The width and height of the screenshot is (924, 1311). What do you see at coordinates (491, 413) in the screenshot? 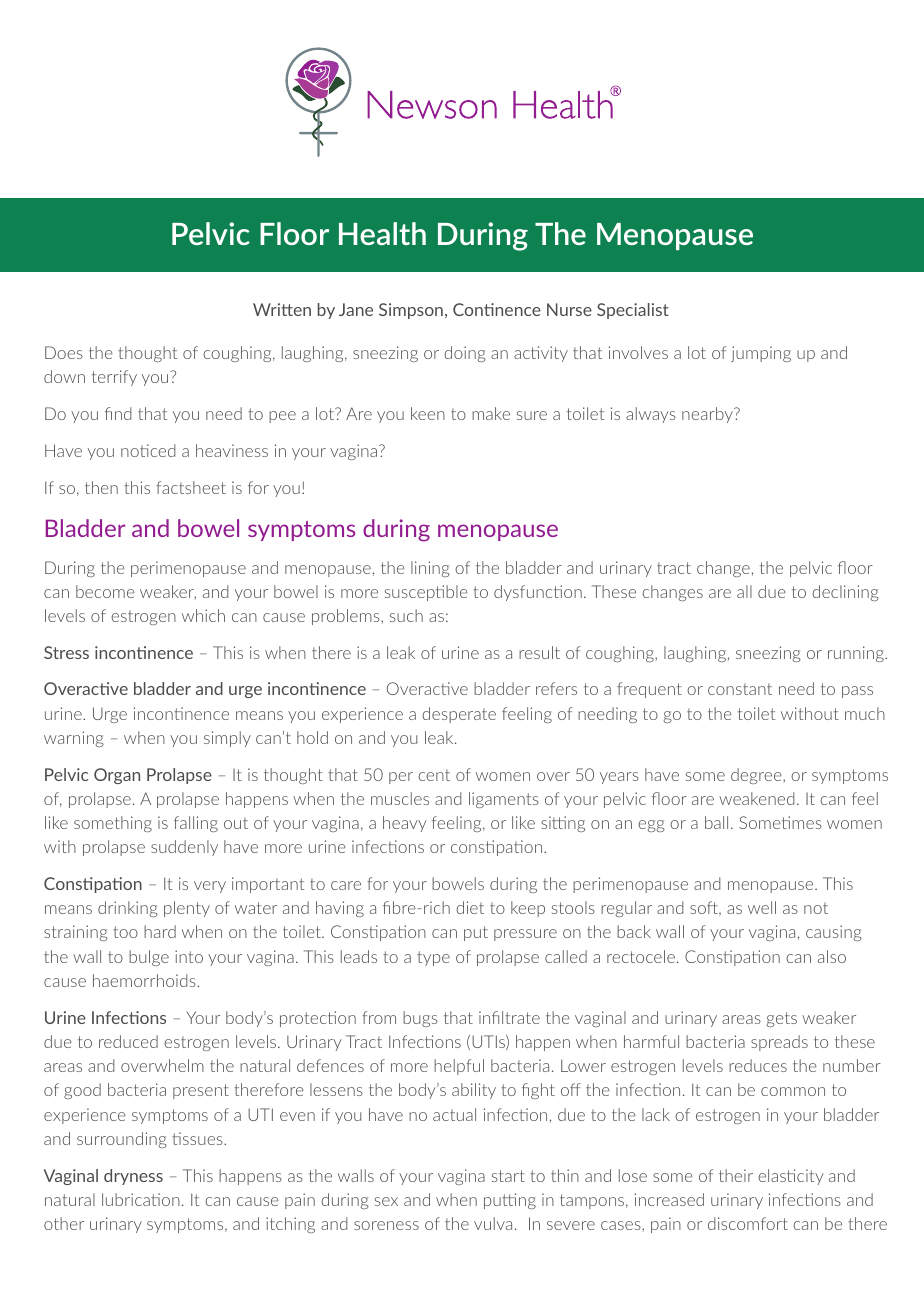
I see `make` at bounding box center [491, 413].
